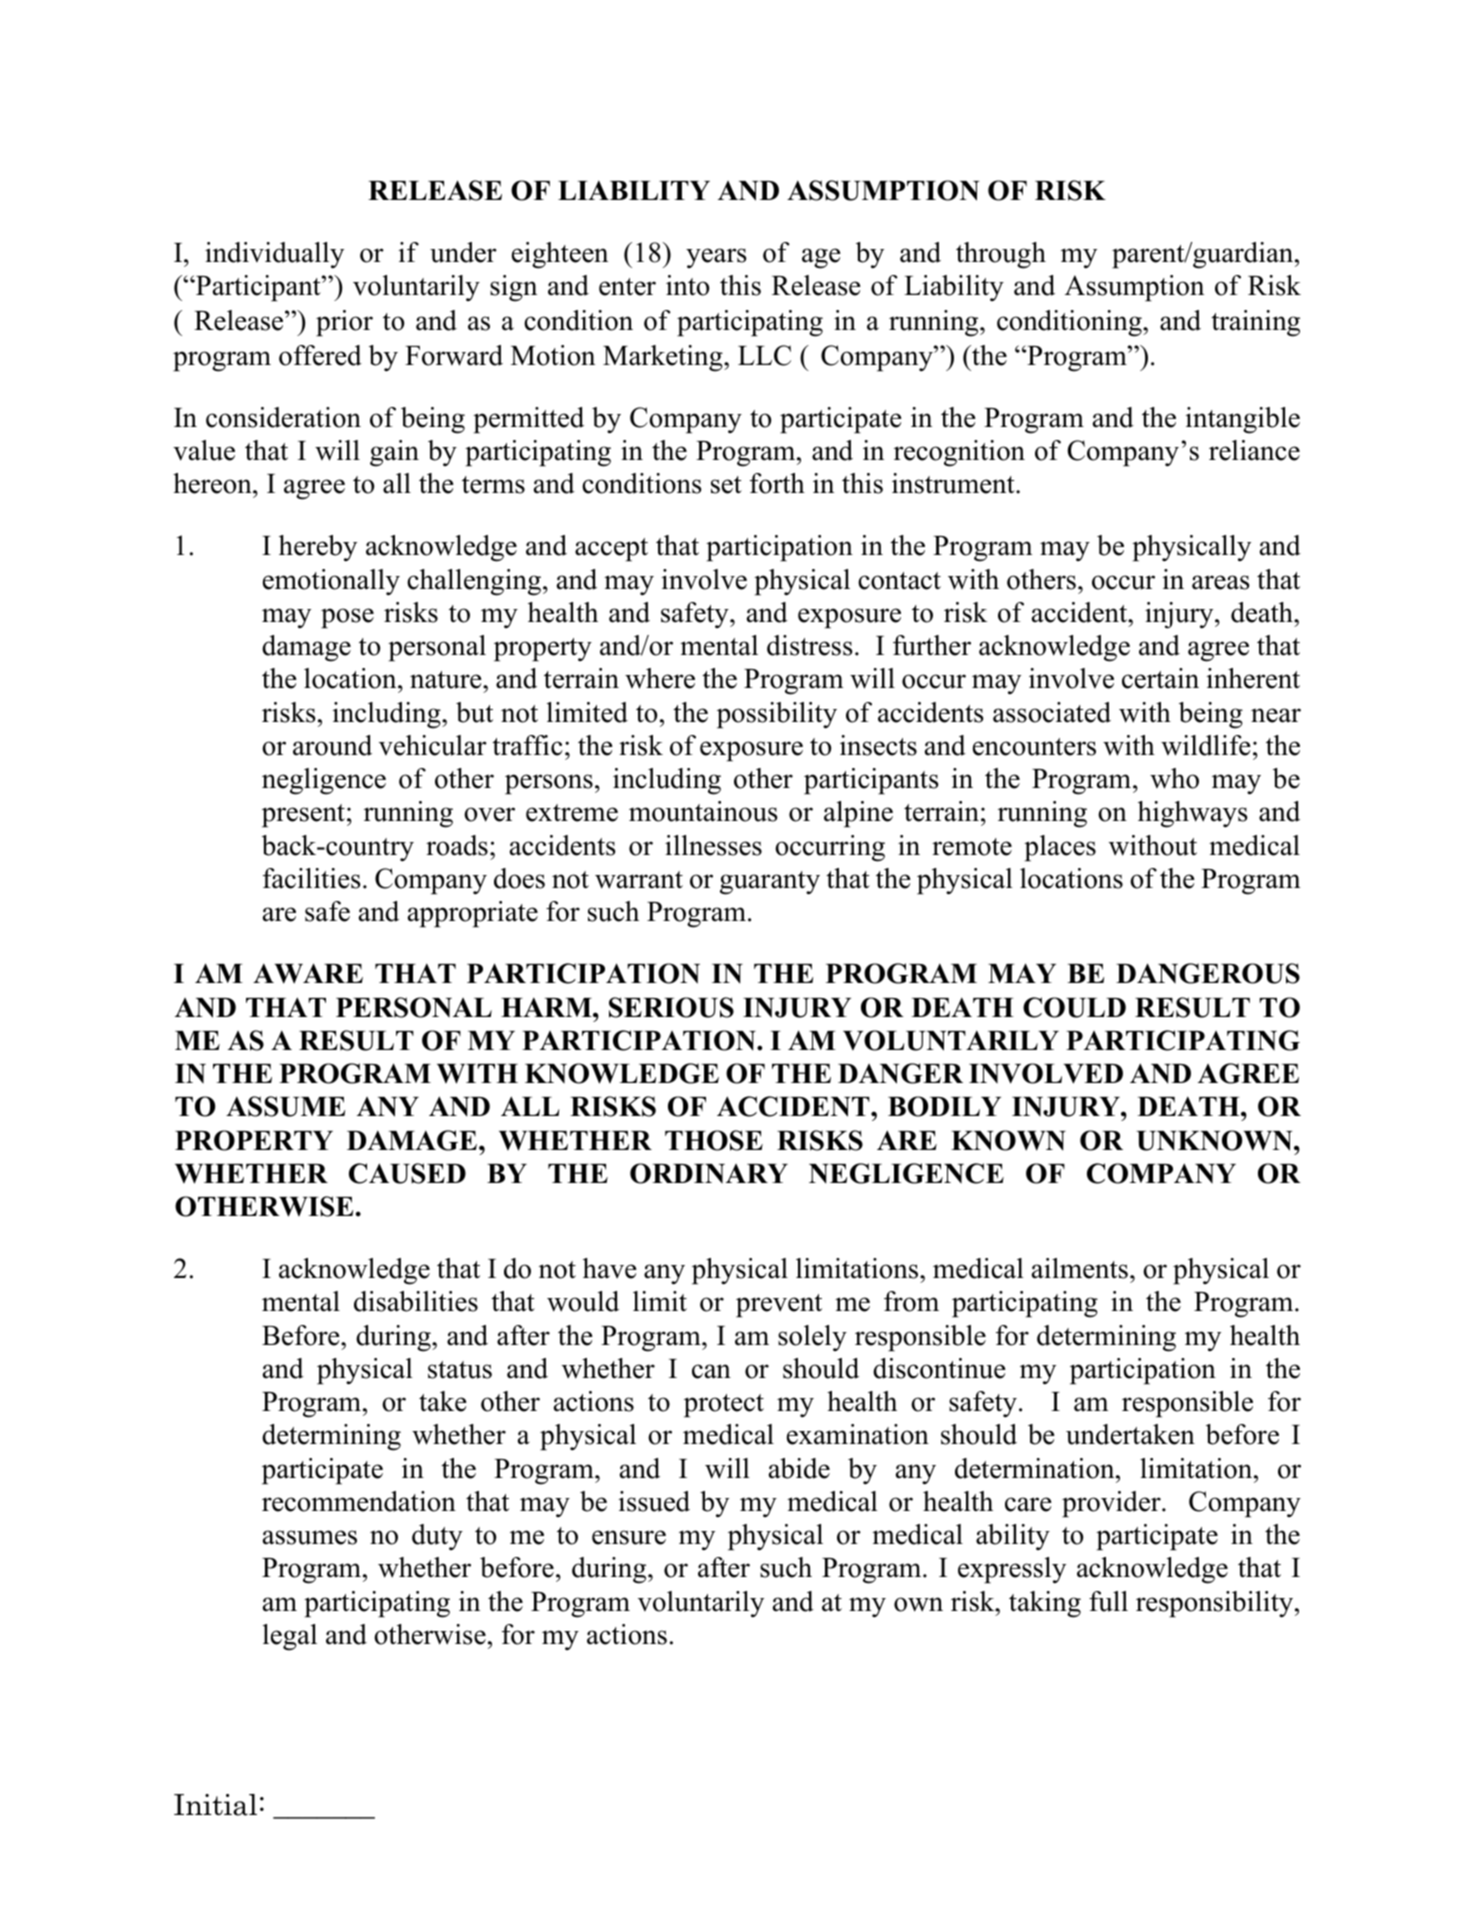 The width and height of the page is (1474, 1908). Describe the element at coordinates (629, 1537) in the page. I see `ensure` at that location.
